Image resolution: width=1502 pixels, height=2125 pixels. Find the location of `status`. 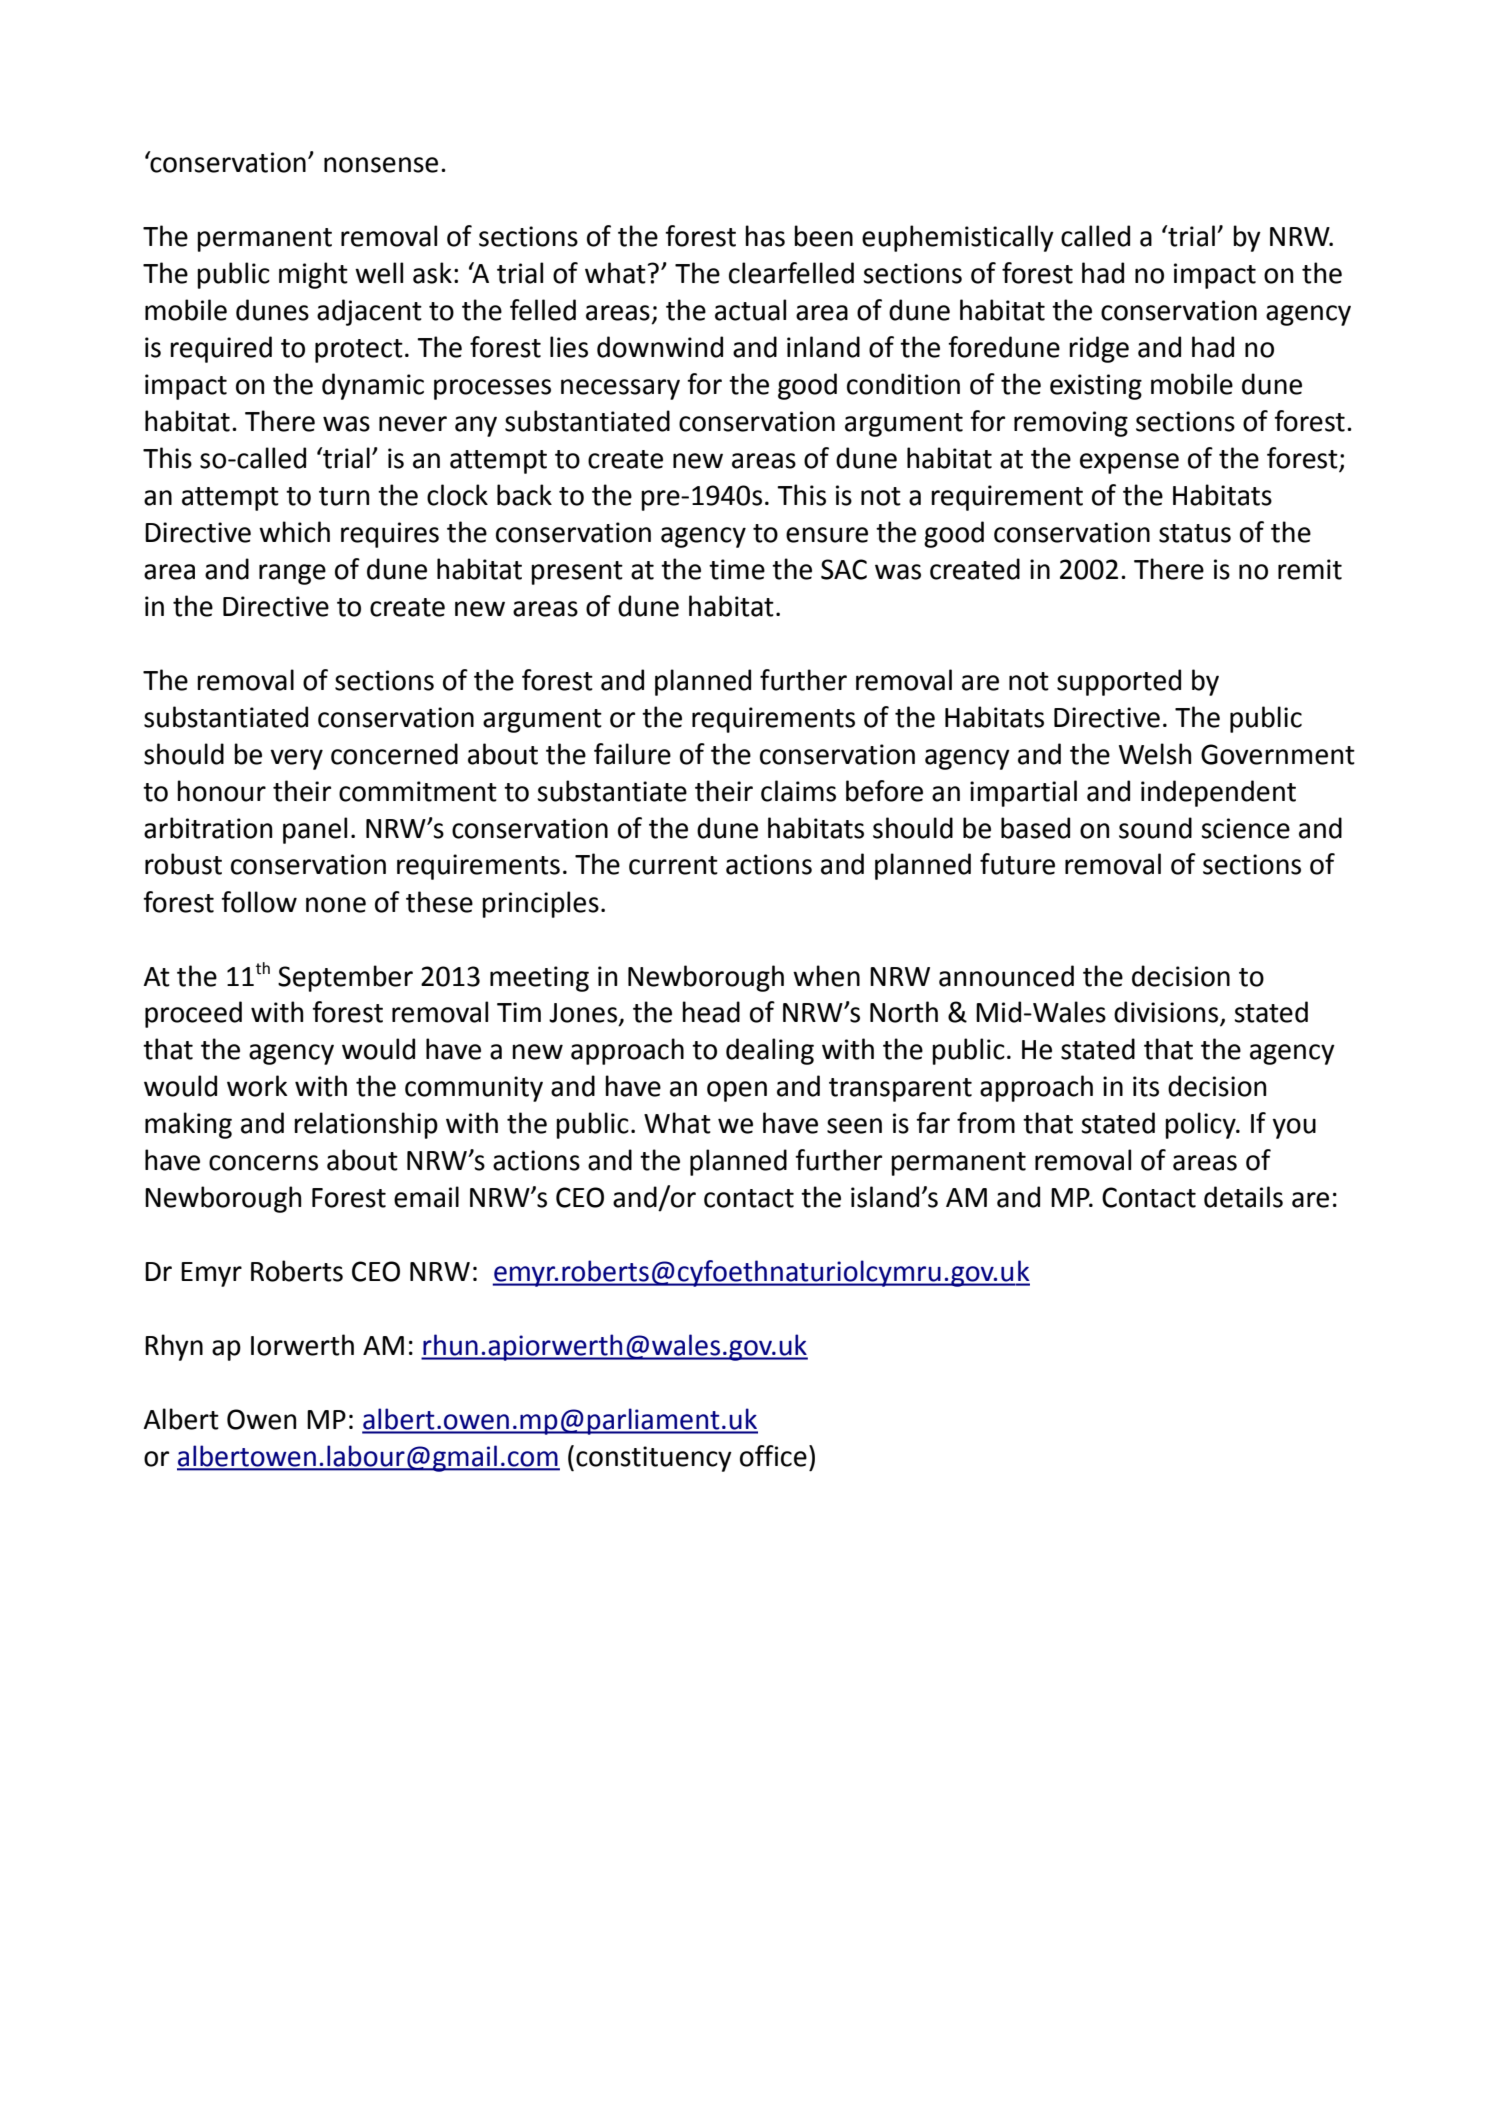

status is located at coordinates (1195, 533).
